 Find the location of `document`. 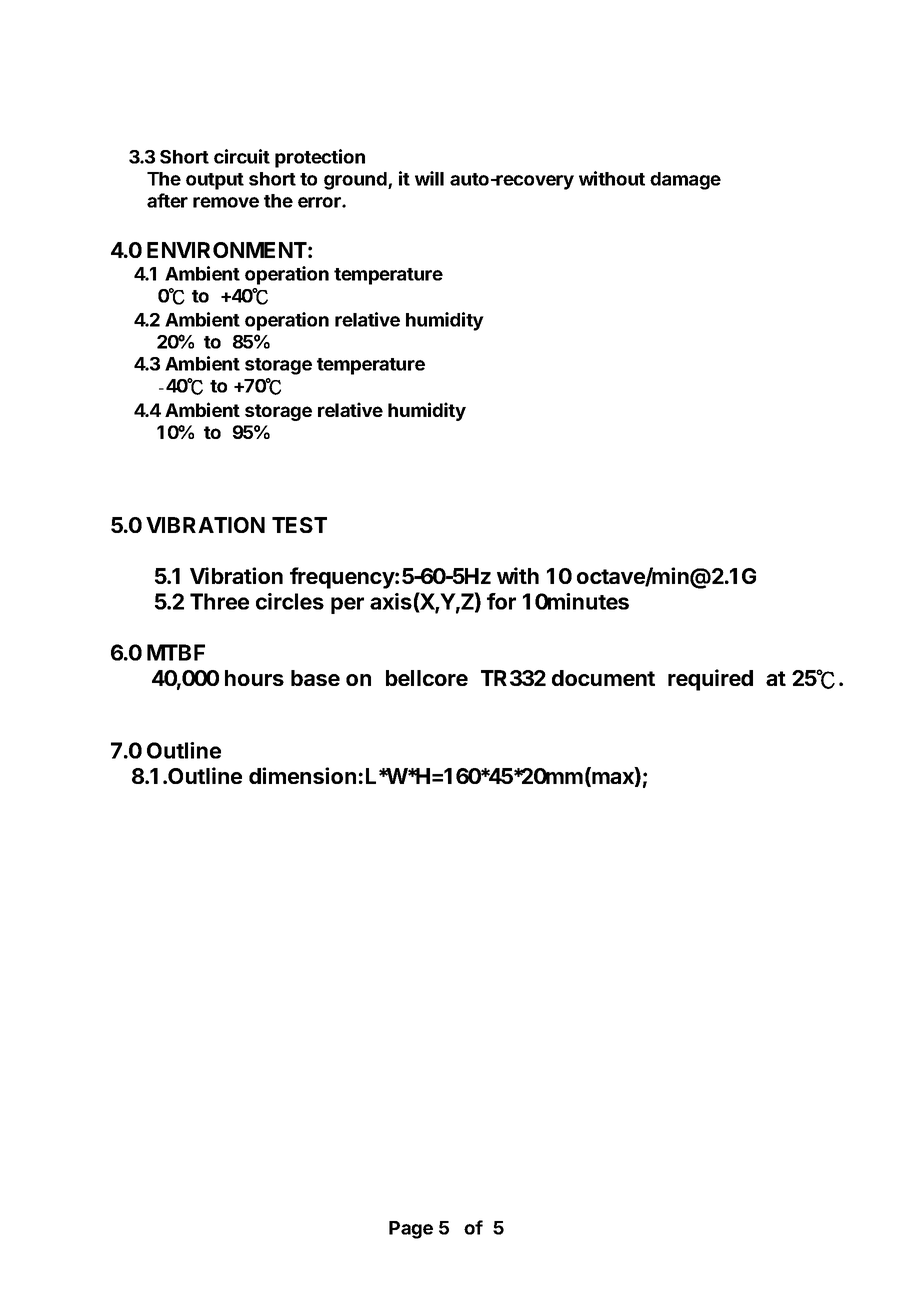

document is located at coordinates (603, 678).
